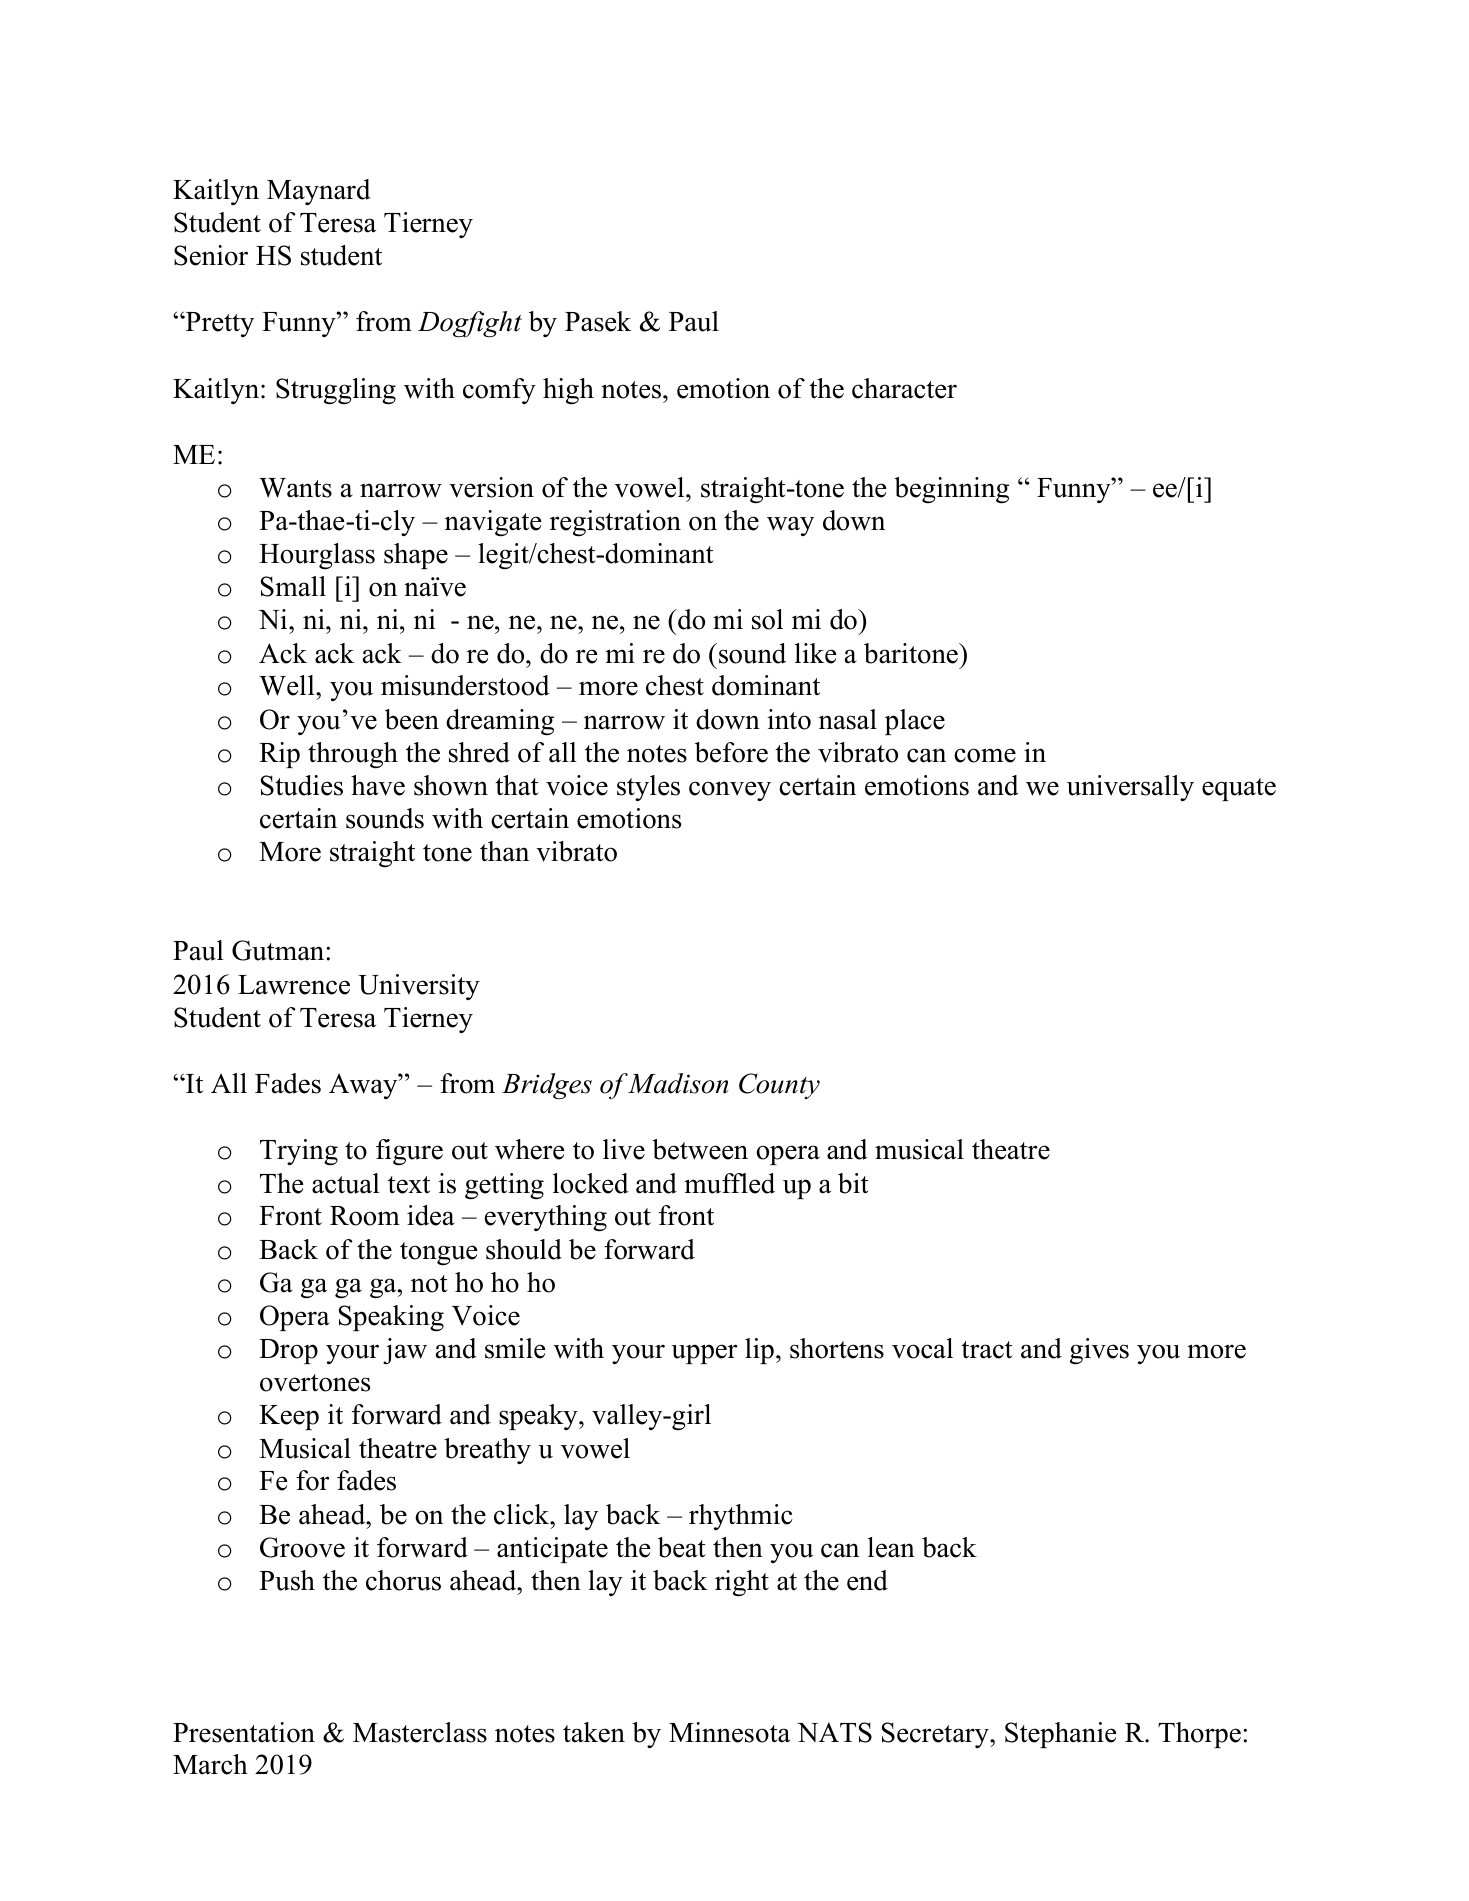  I want to click on Minnesota, so click(729, 1732).
